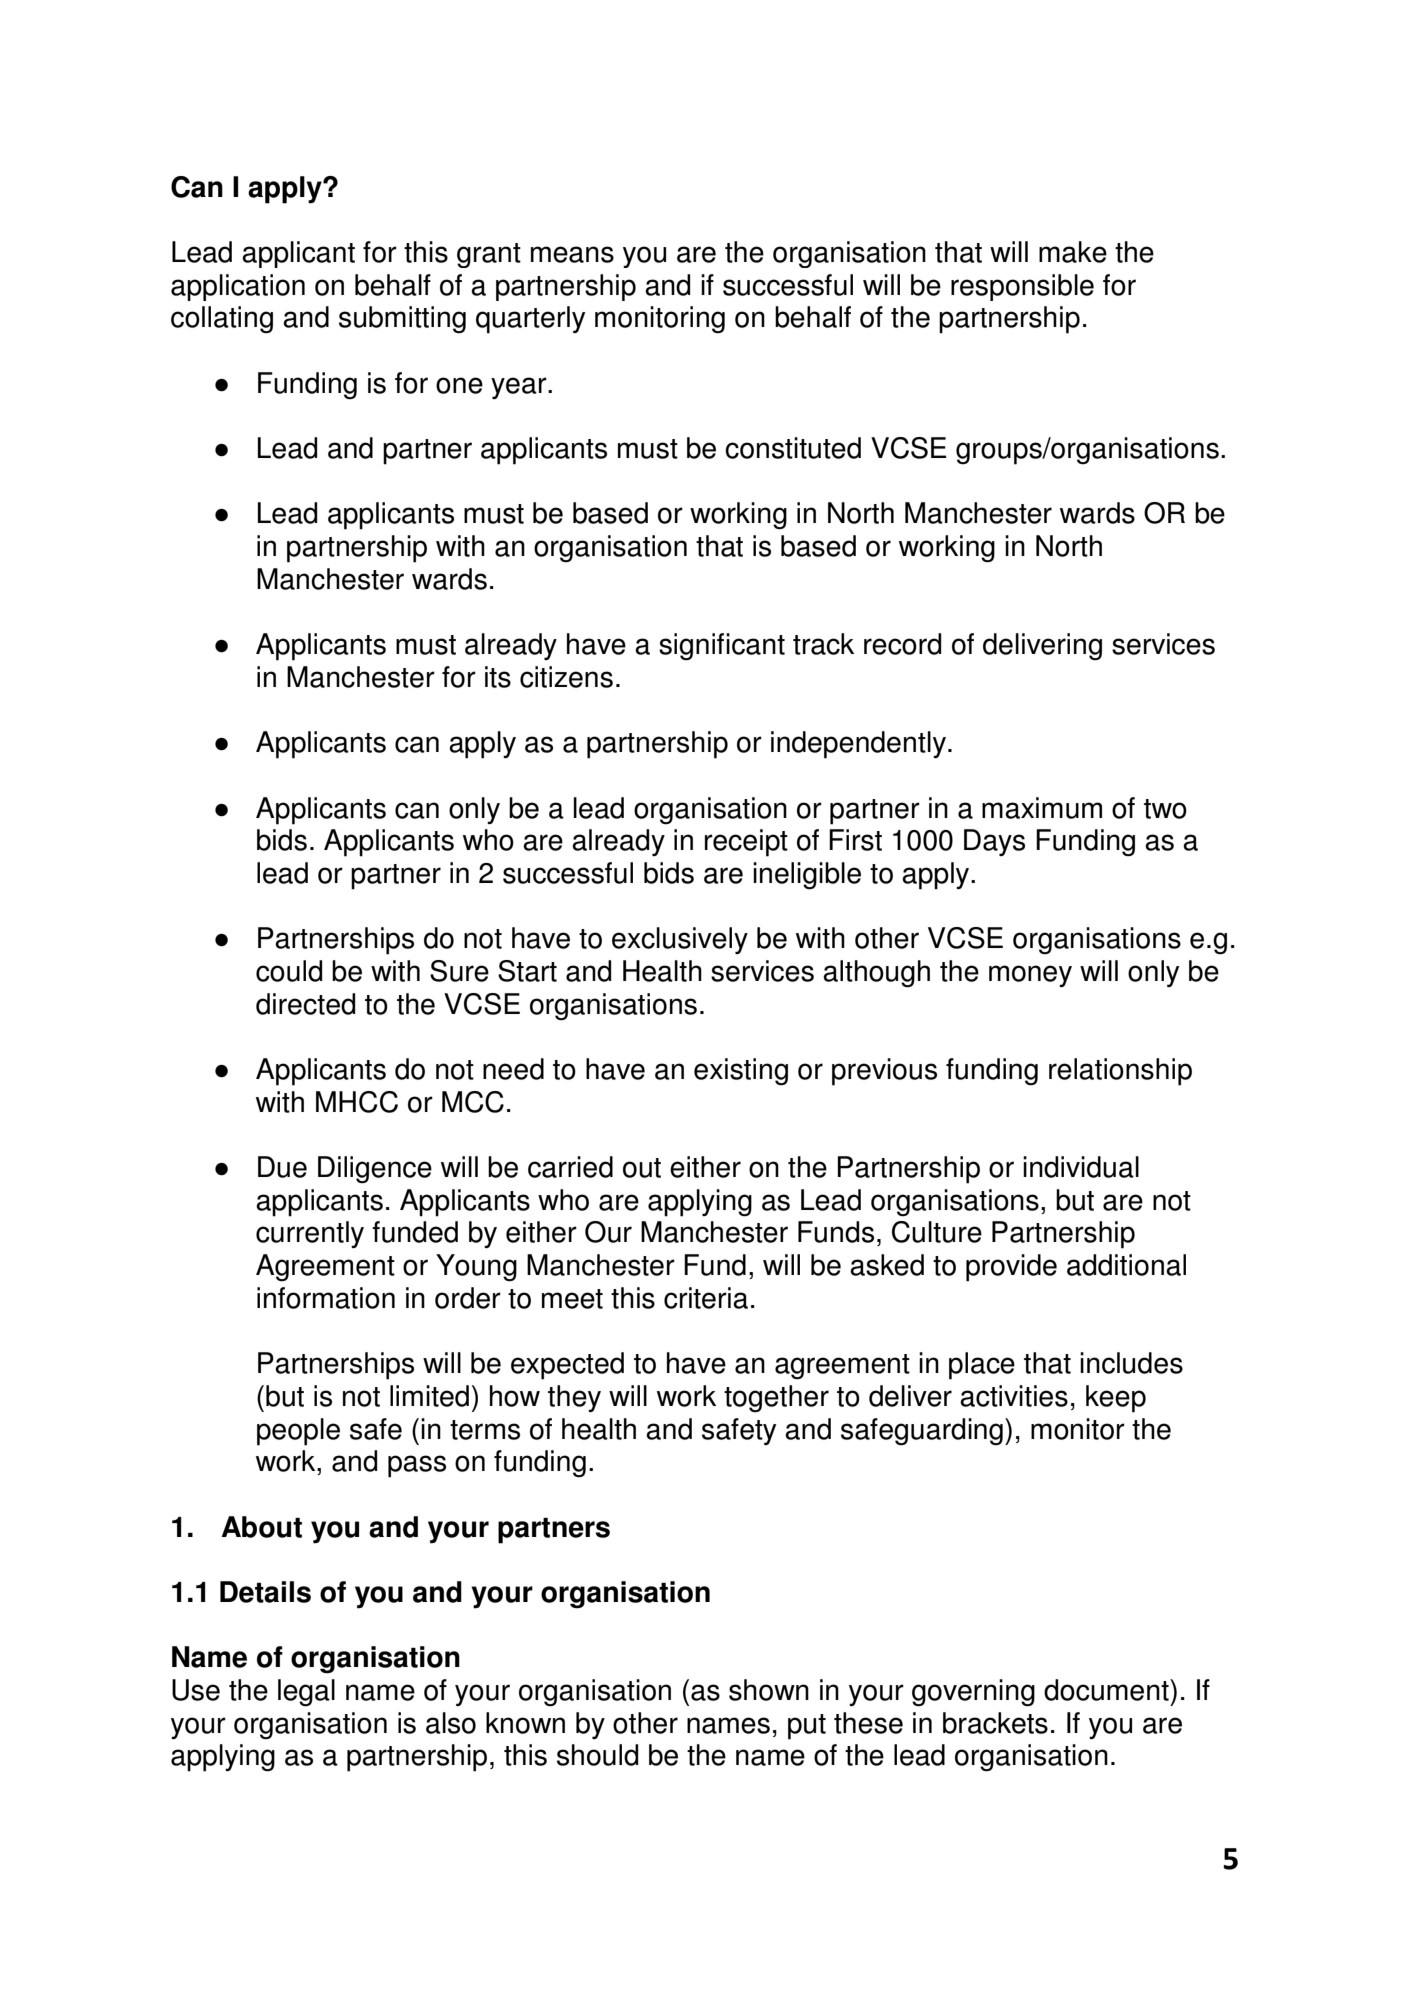  I want to click on application, so click(238, 287).
